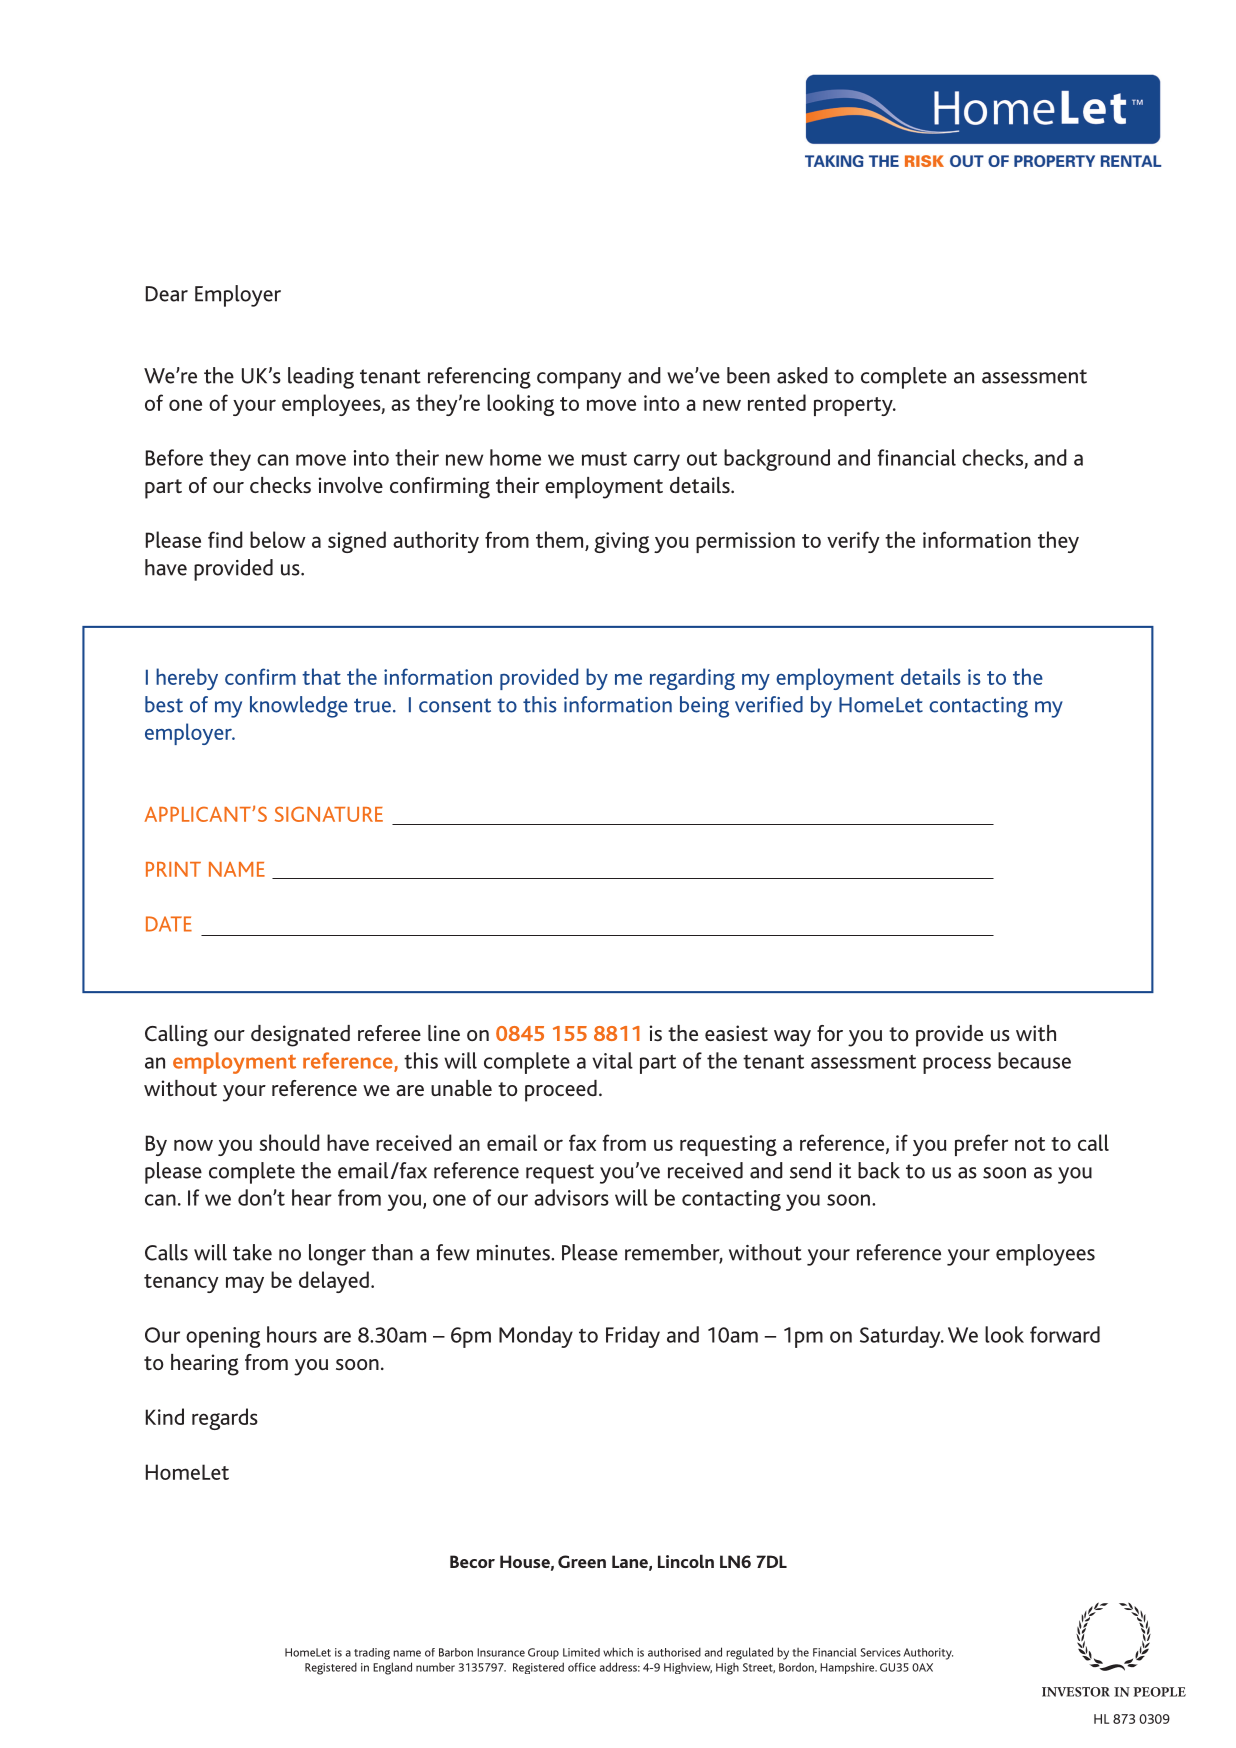 The height and width of the image is (1748, 1236). Describe the element at coordinates (300, 1036) in the image. I see `designated` at that location.
